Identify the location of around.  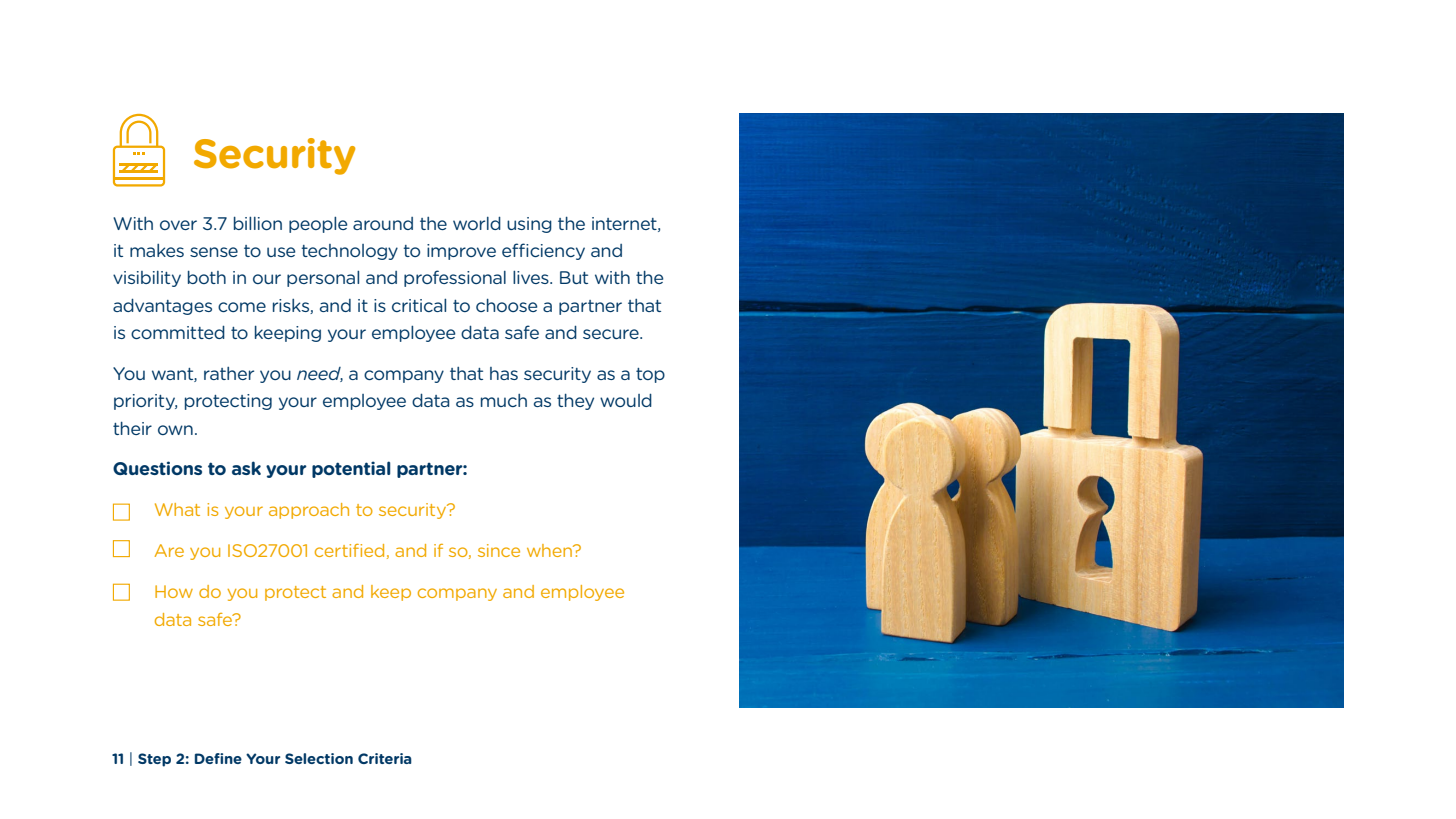
(383, 223).
